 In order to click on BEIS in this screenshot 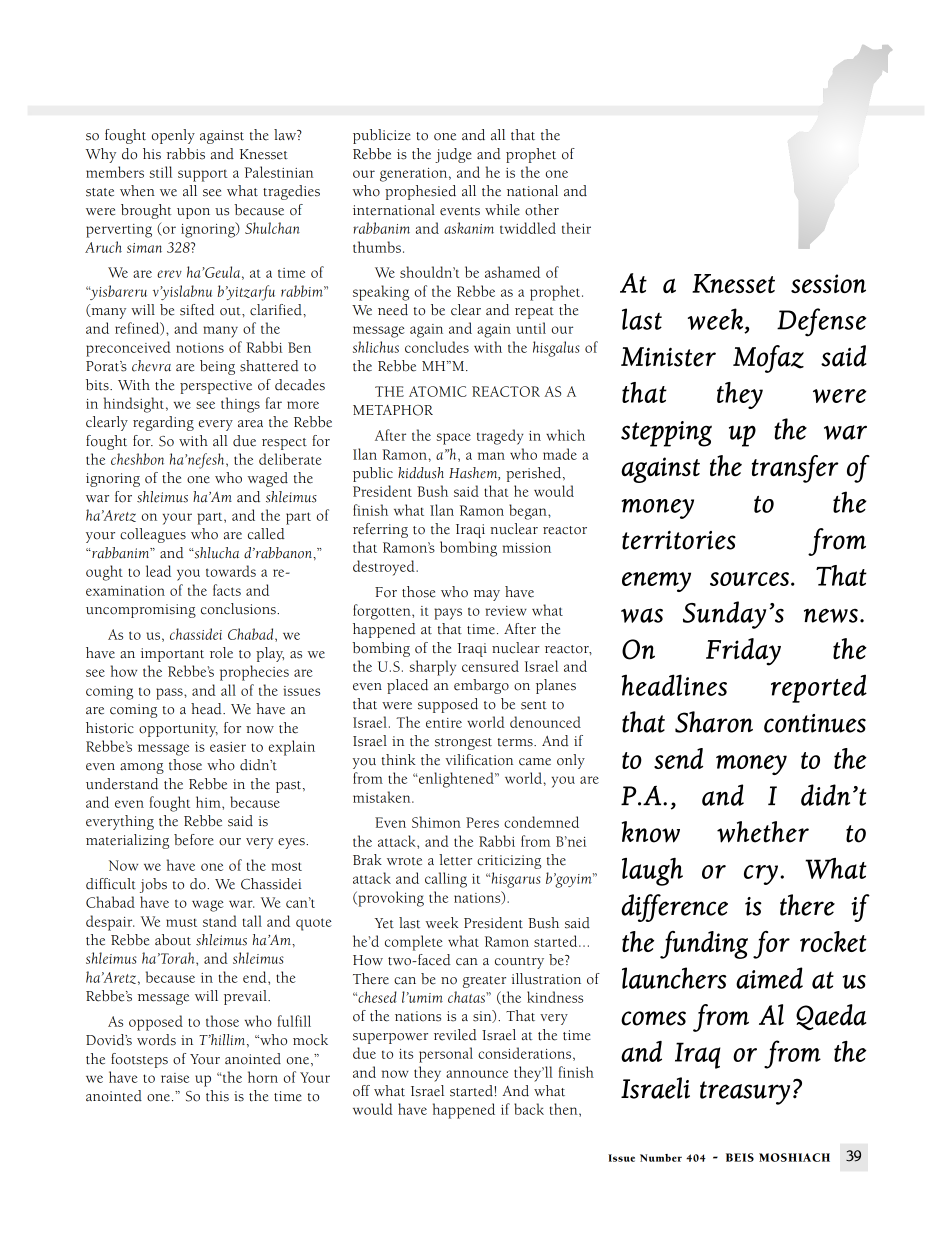, I will do `click(740, 1157)`.
